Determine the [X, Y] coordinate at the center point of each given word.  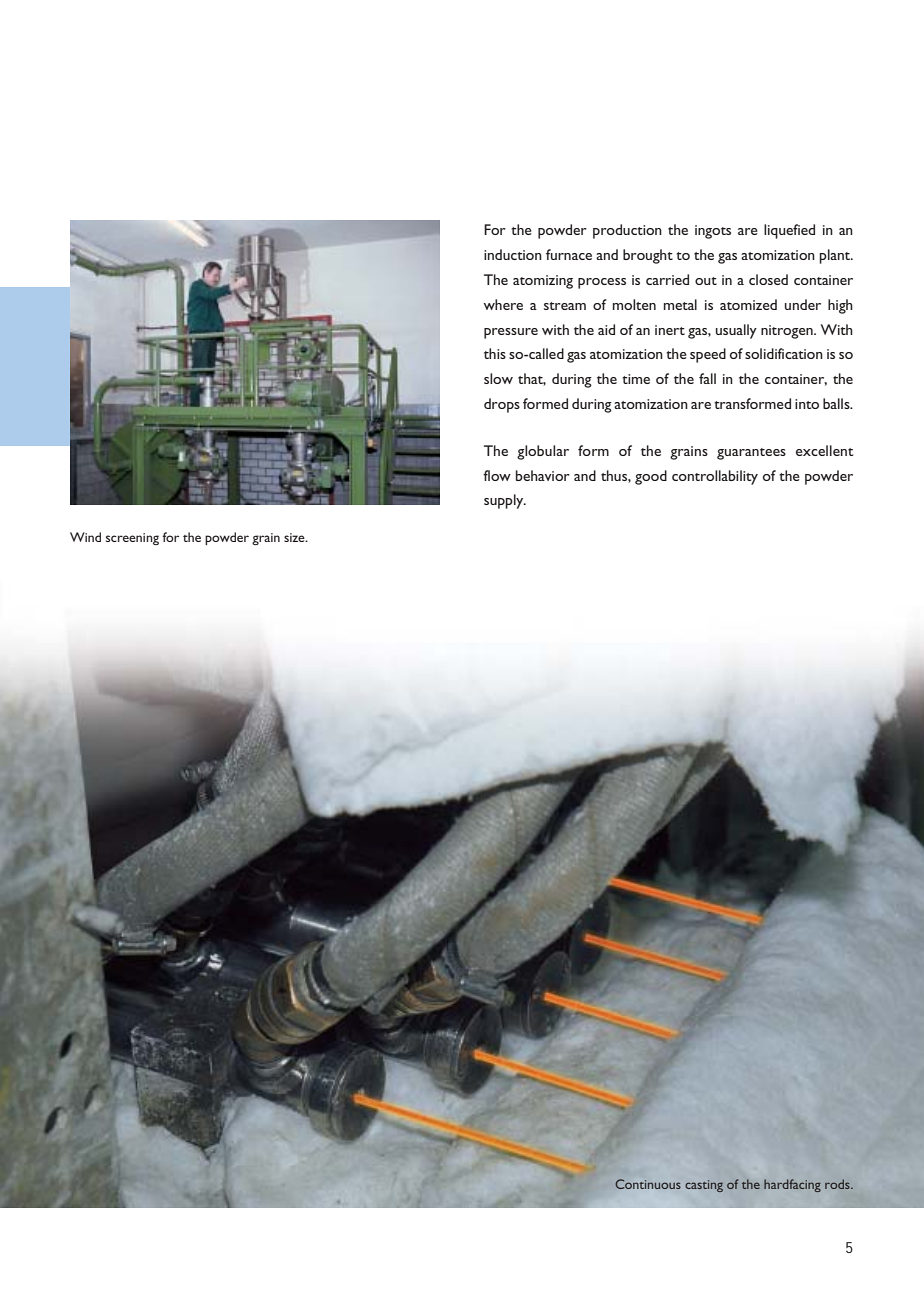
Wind [85, 537]
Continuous [648, 1184]
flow [497, 475]
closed [768, 279]
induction [513, 254]
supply [505, 501]
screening [132, 539]
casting [704, 1186]
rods [838, 1184]
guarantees [751, 454]
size [295, 537]
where [503, 304]
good [651, 477]
